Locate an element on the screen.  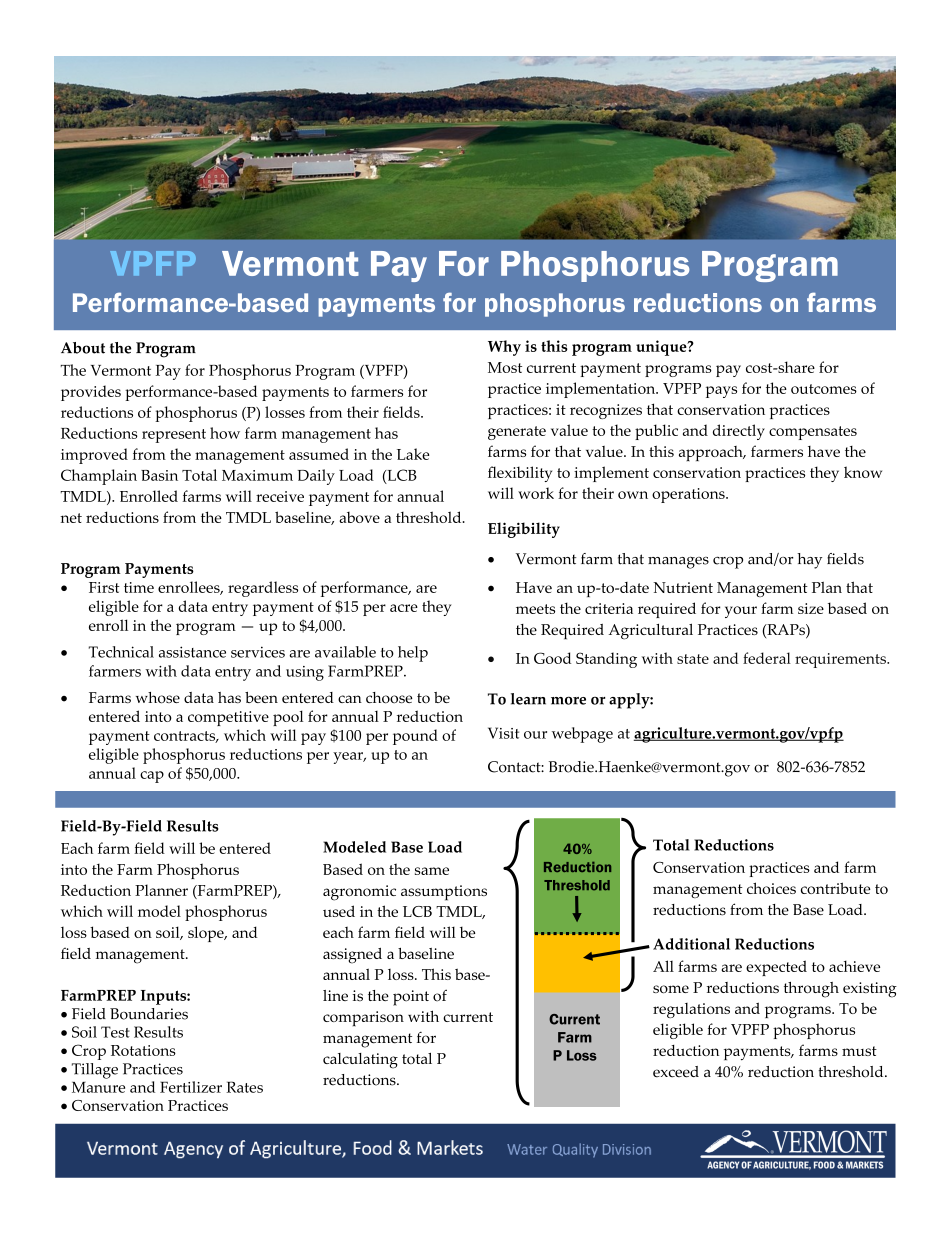
slope is located at coordinates (207, 934).
